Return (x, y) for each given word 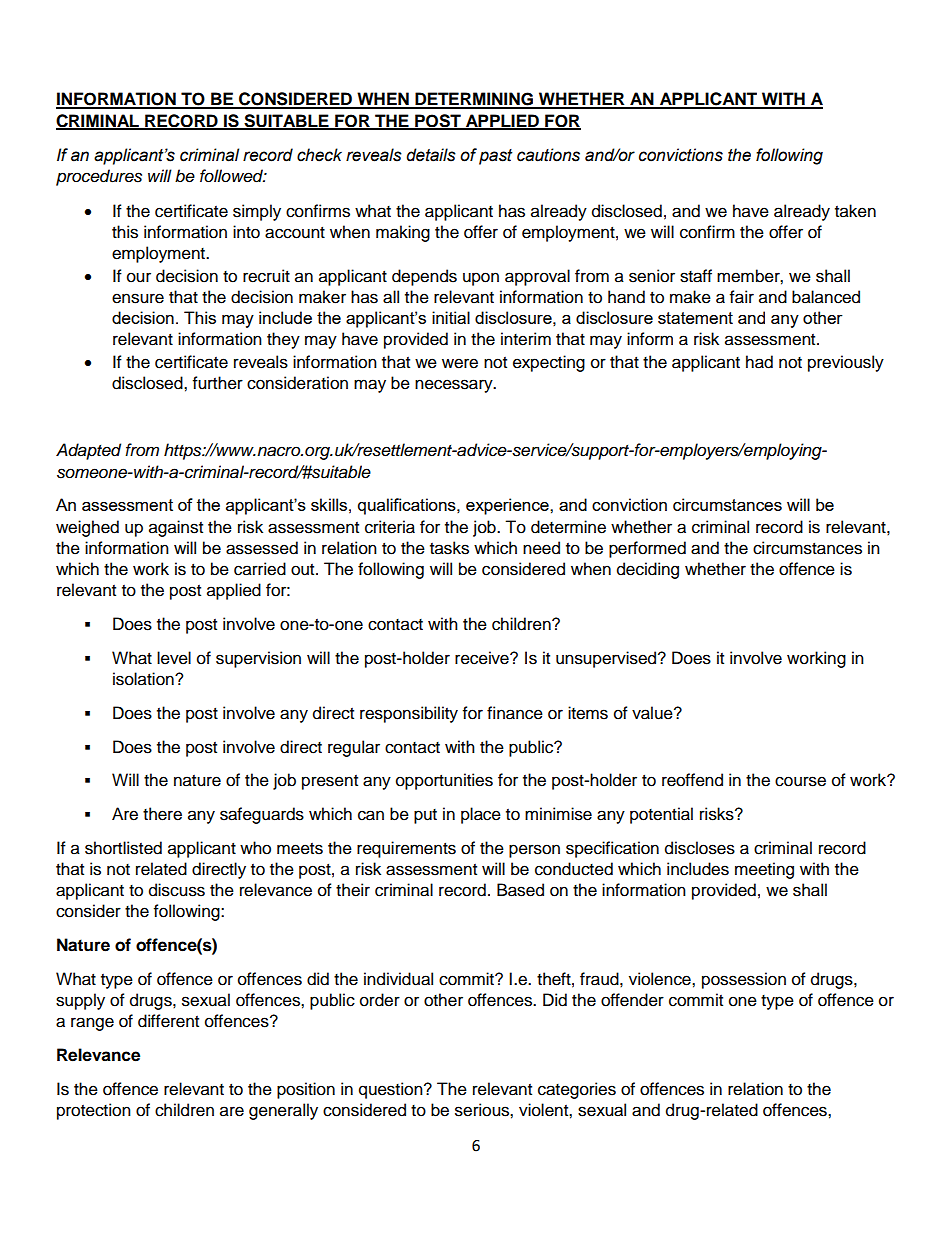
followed (233, 176)
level (174, 658)
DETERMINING (474, 100)
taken (855, 211)
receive (483, 658)
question (392, 1090)
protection (94, 1111)
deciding (648, 570)
